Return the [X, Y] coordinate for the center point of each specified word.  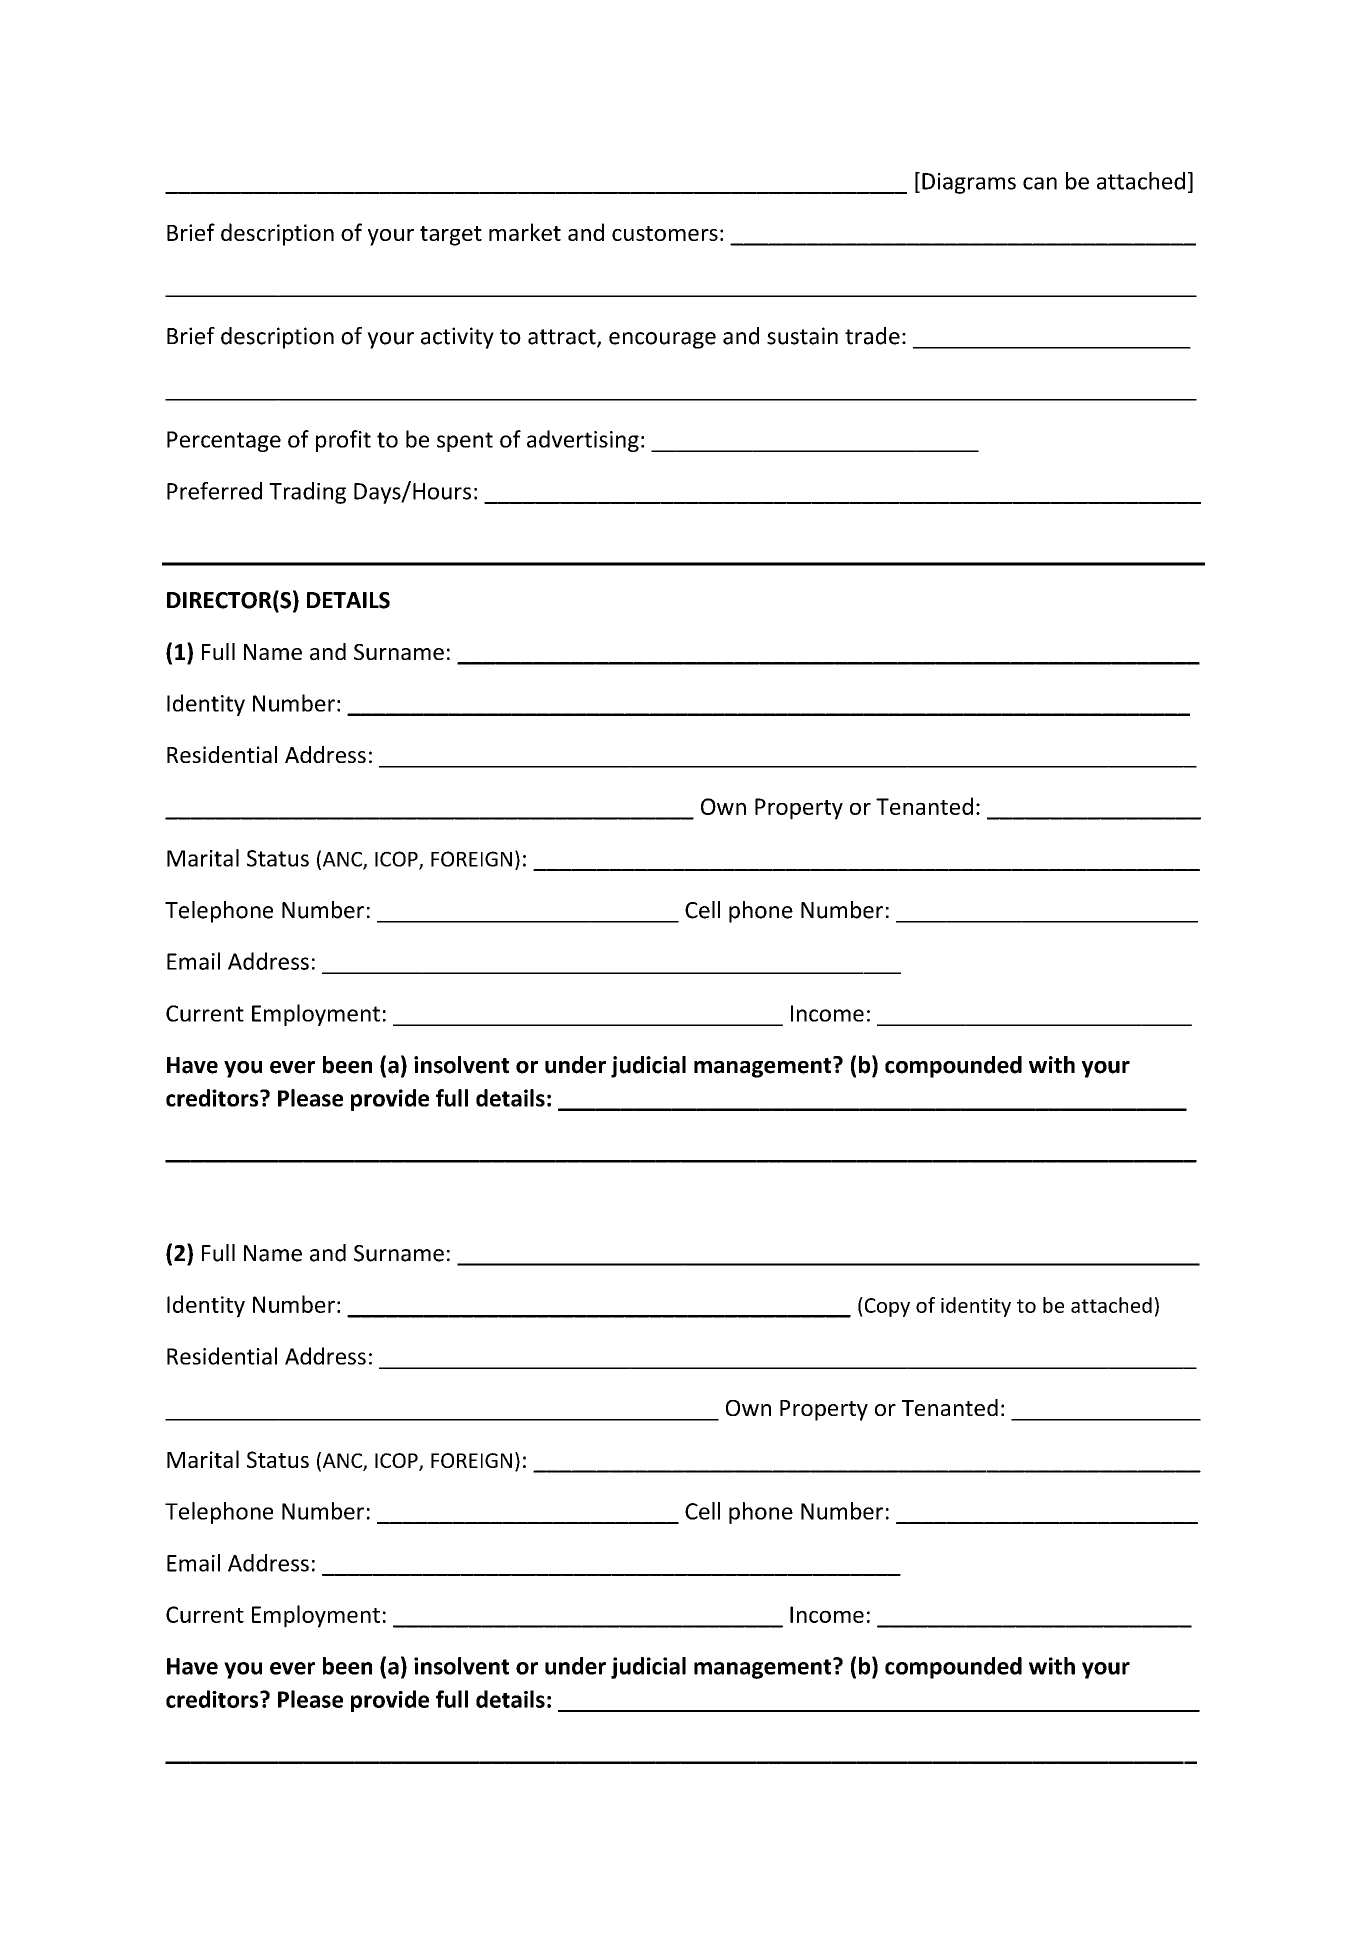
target [451, 236]
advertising [583, 441]
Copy [886, 1307]
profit [343, 441]
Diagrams [969, 183]
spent [465, 442]
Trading [307, 493]
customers [665, 233]
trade [872, 336]
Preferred [214, 491]
